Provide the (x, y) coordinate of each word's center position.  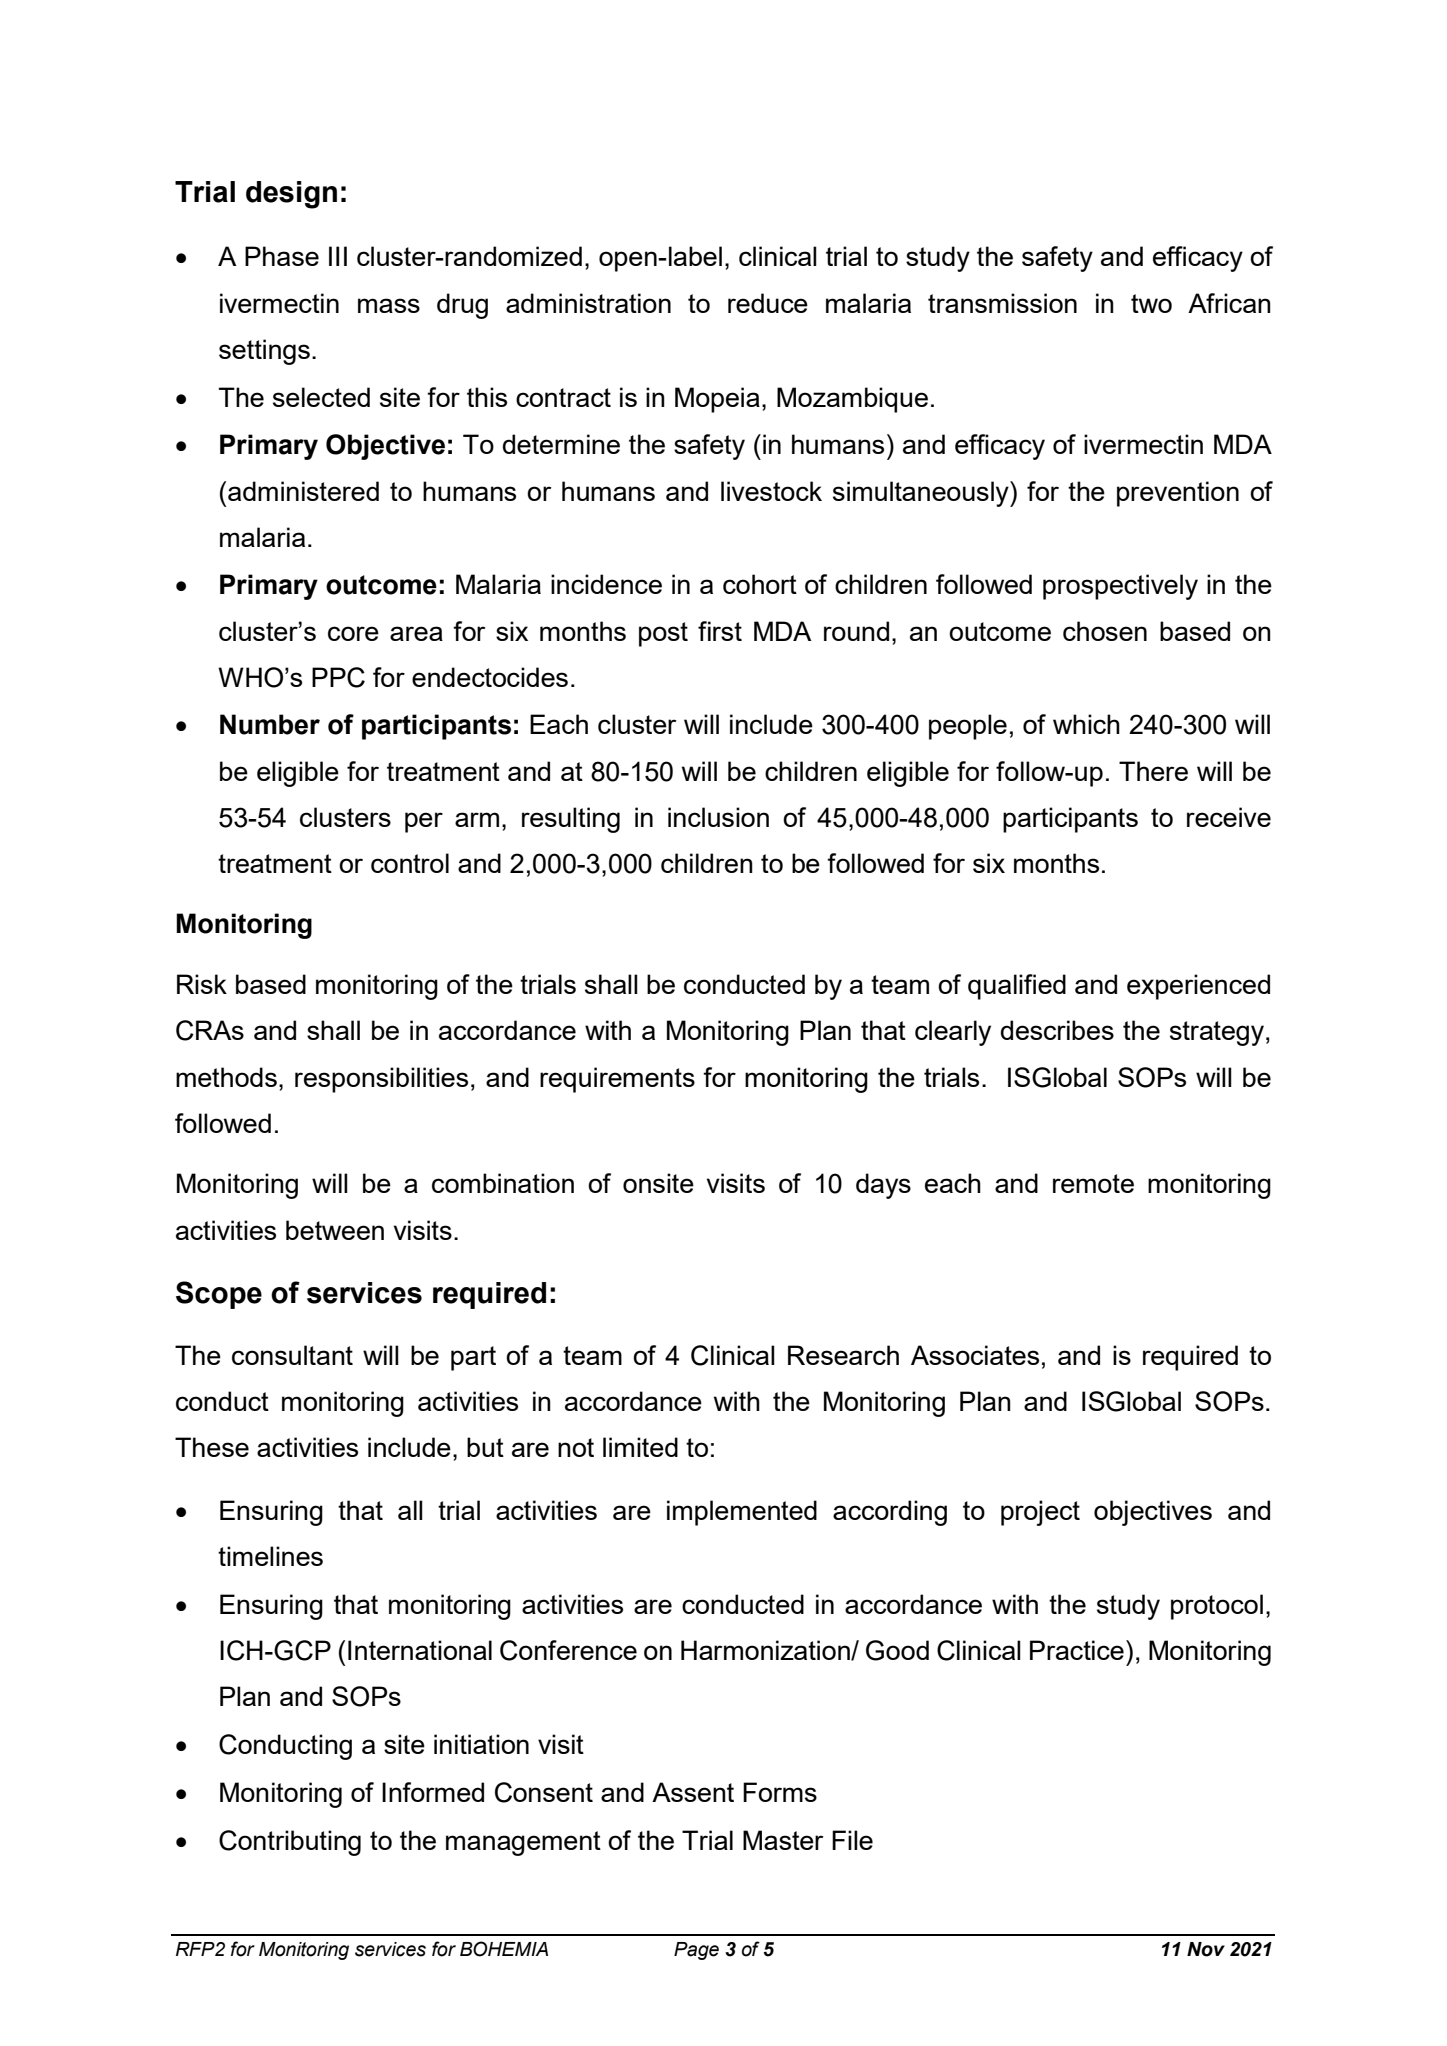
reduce (768, 303)
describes (1057, 1030)
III (338, 256)
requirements (617, 1080)
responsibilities (381, 1080)
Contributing (290, 1843)
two (1151, 303)
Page (696, 1951)
